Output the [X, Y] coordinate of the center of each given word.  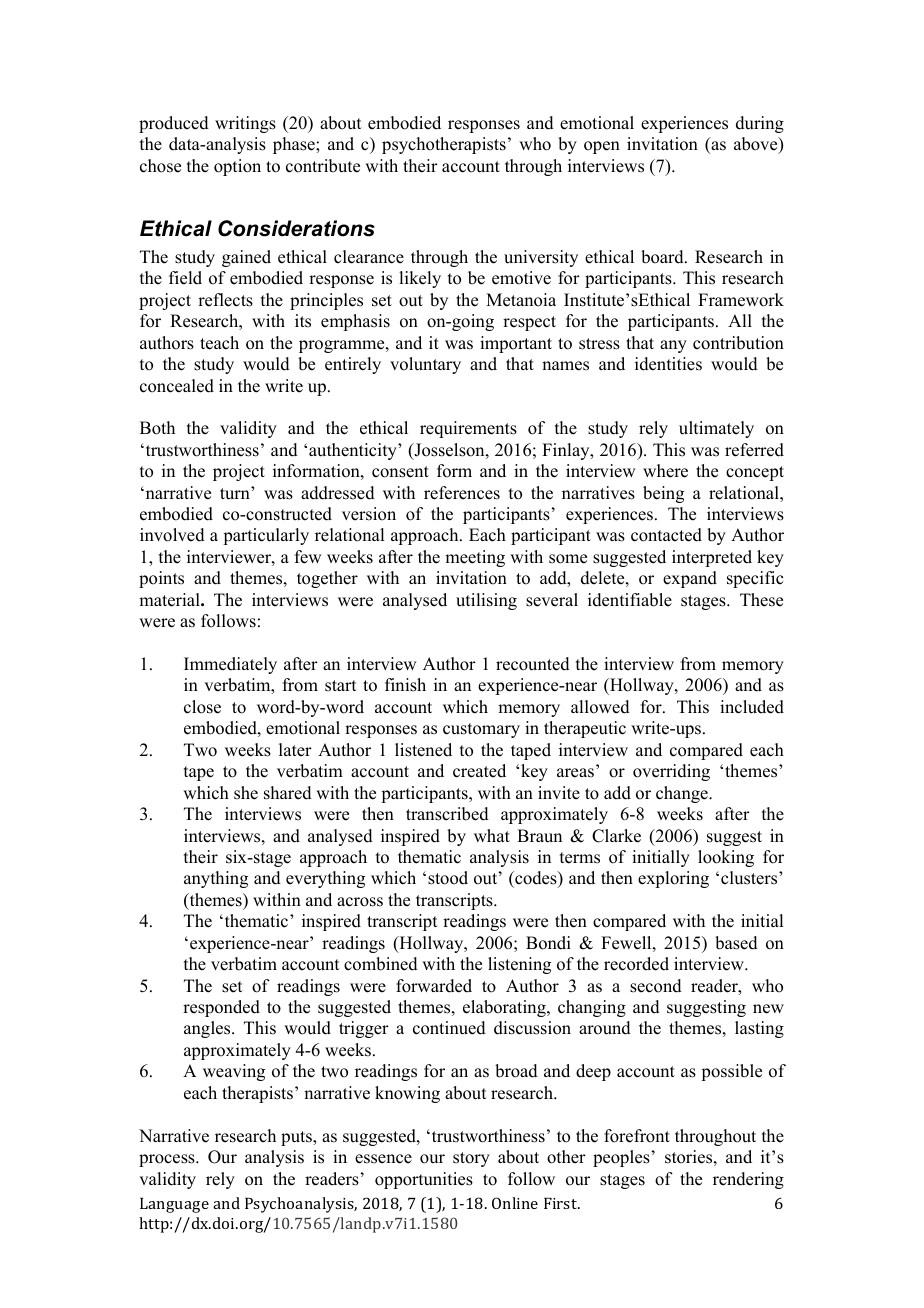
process [168, 1160]
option [237, 167]
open [602, 147]
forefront [637, 1136]
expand [690, 579]
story [471, 1159]
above [757, 145]
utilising [486, 601]
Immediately [230, 665]
